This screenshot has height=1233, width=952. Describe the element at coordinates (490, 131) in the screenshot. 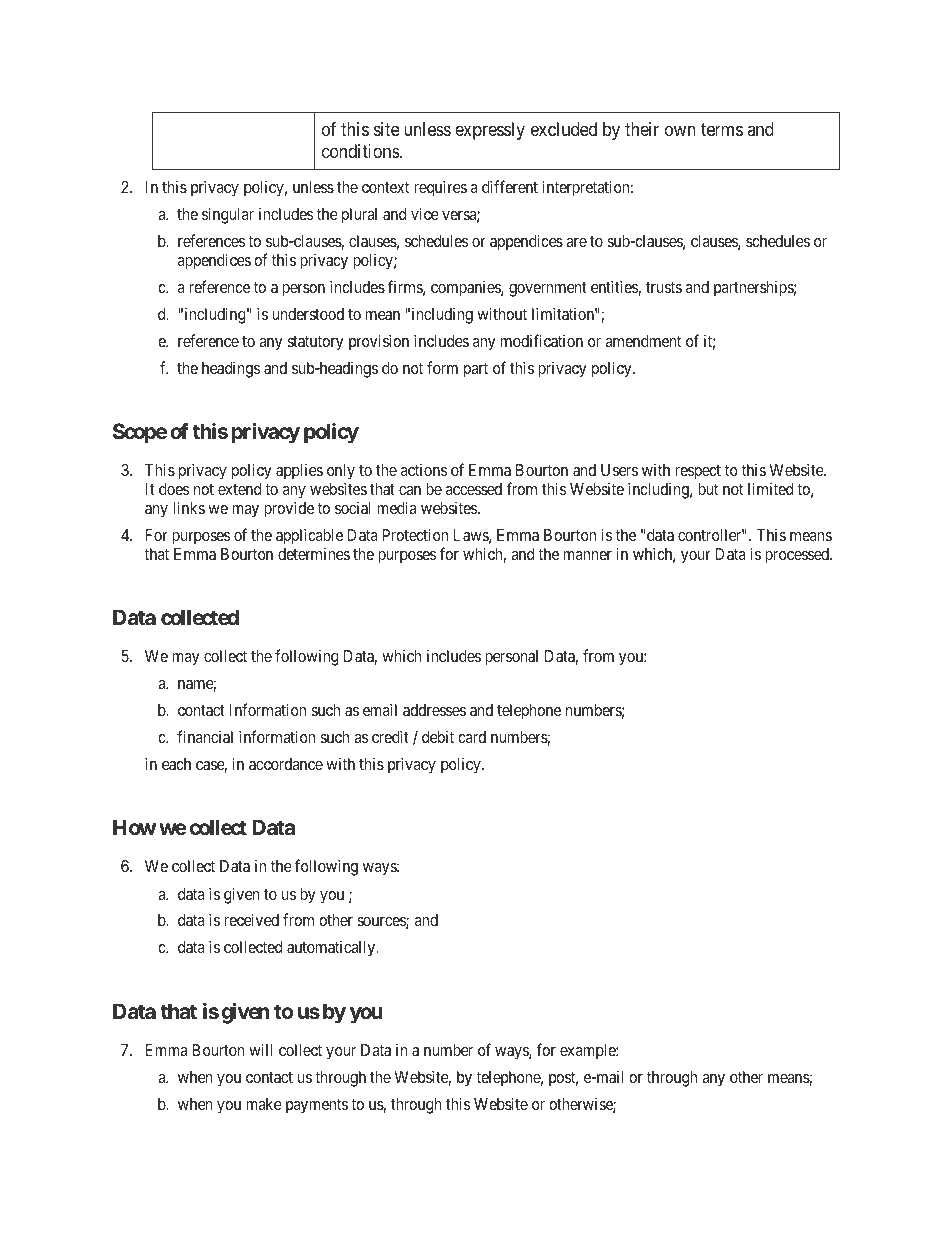

I see `expressly` at that location.
